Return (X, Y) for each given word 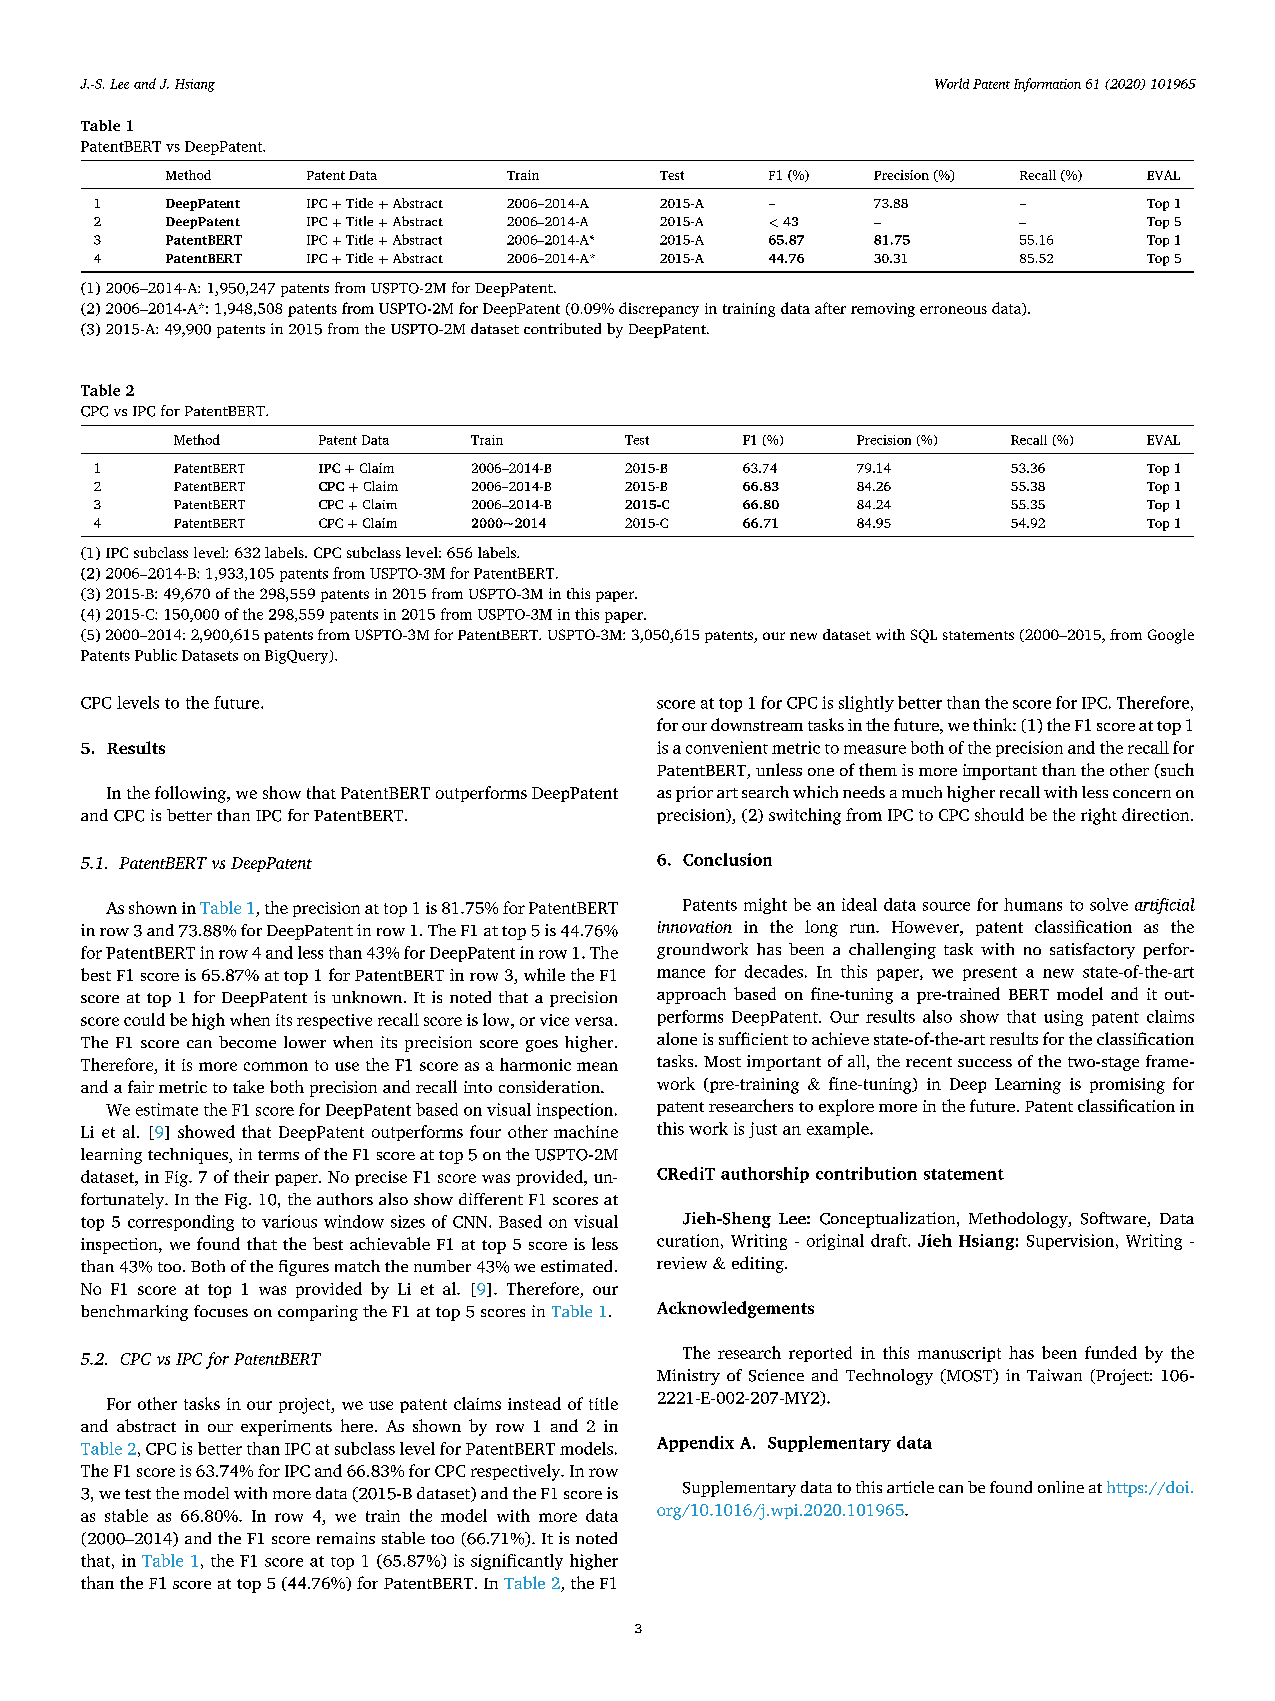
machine (586, 1131)
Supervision (1072, 1242)
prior (694, 794)
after (830, 308)
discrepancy (659, 309)
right (1099, 816)
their (251, 1176)
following (191, 794)
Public (156, 655)
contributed (562, 328)
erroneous (953, 310)
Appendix (695, 1444)
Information (1047, 85)
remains (346, 1538)
